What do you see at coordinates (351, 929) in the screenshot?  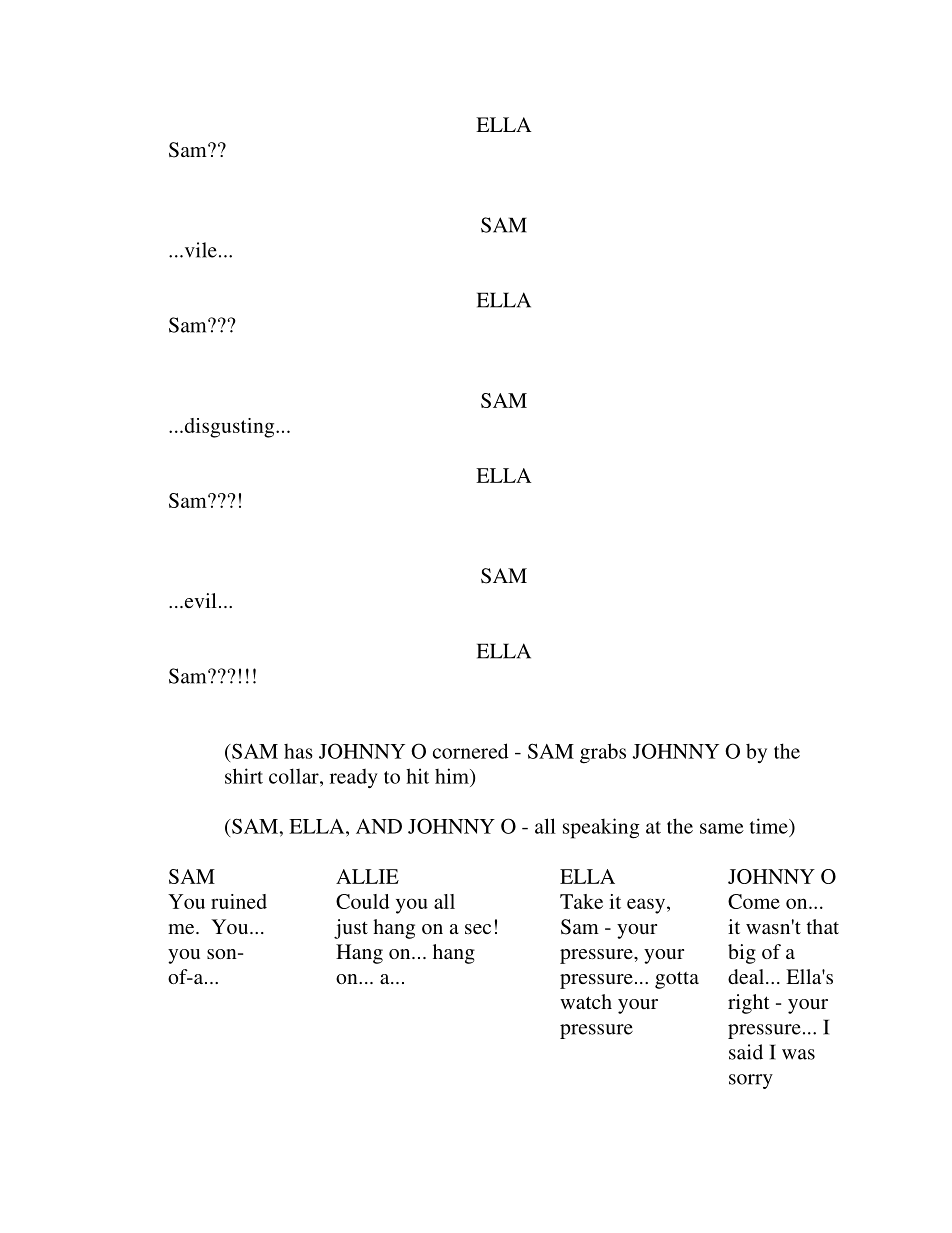 I see `just` at bounding box center [351, 929].
